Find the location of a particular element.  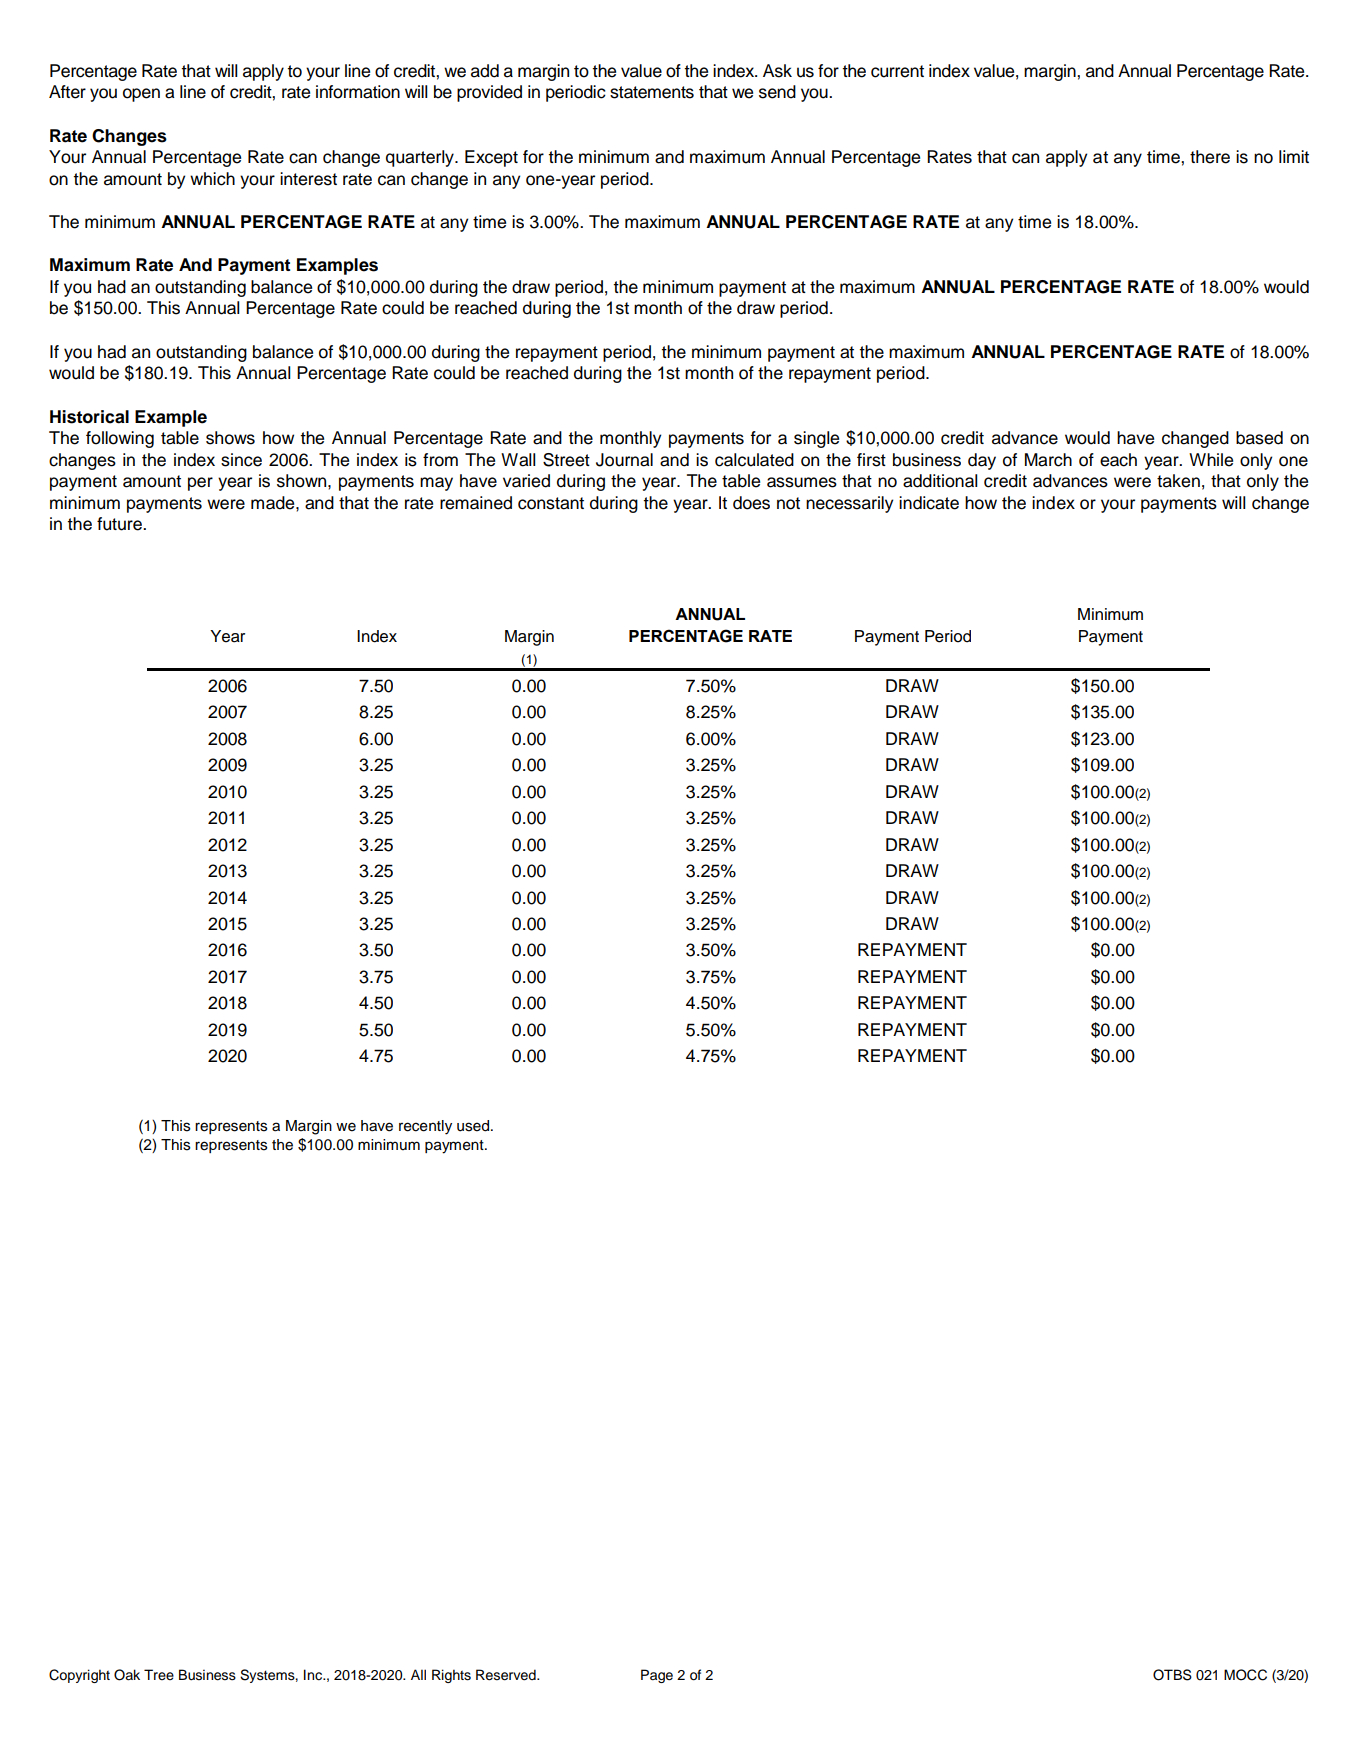

open is located at coordinates (141, 95).
